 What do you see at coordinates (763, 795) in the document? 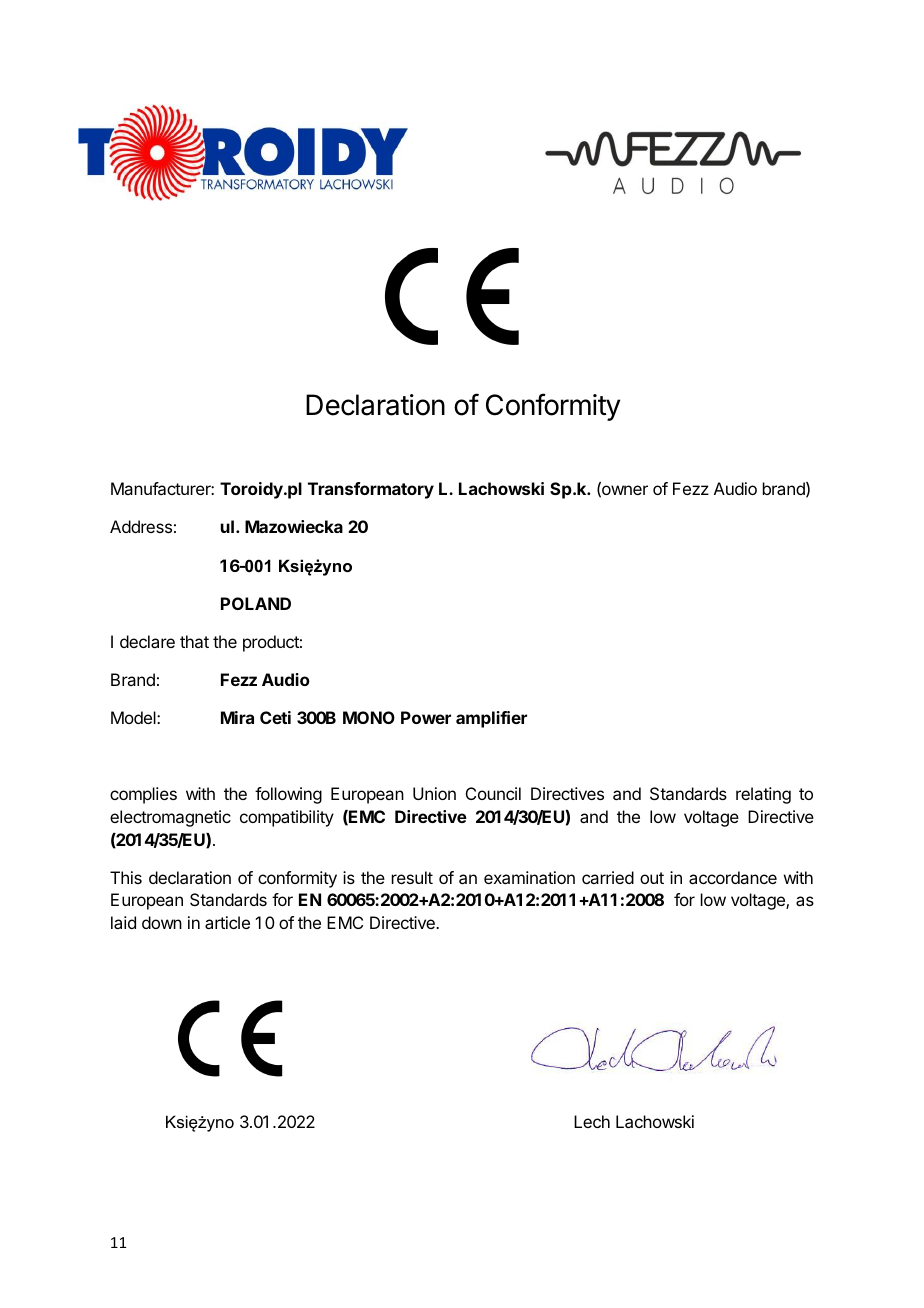
I see `relating` at bounding box center [763, 795].
